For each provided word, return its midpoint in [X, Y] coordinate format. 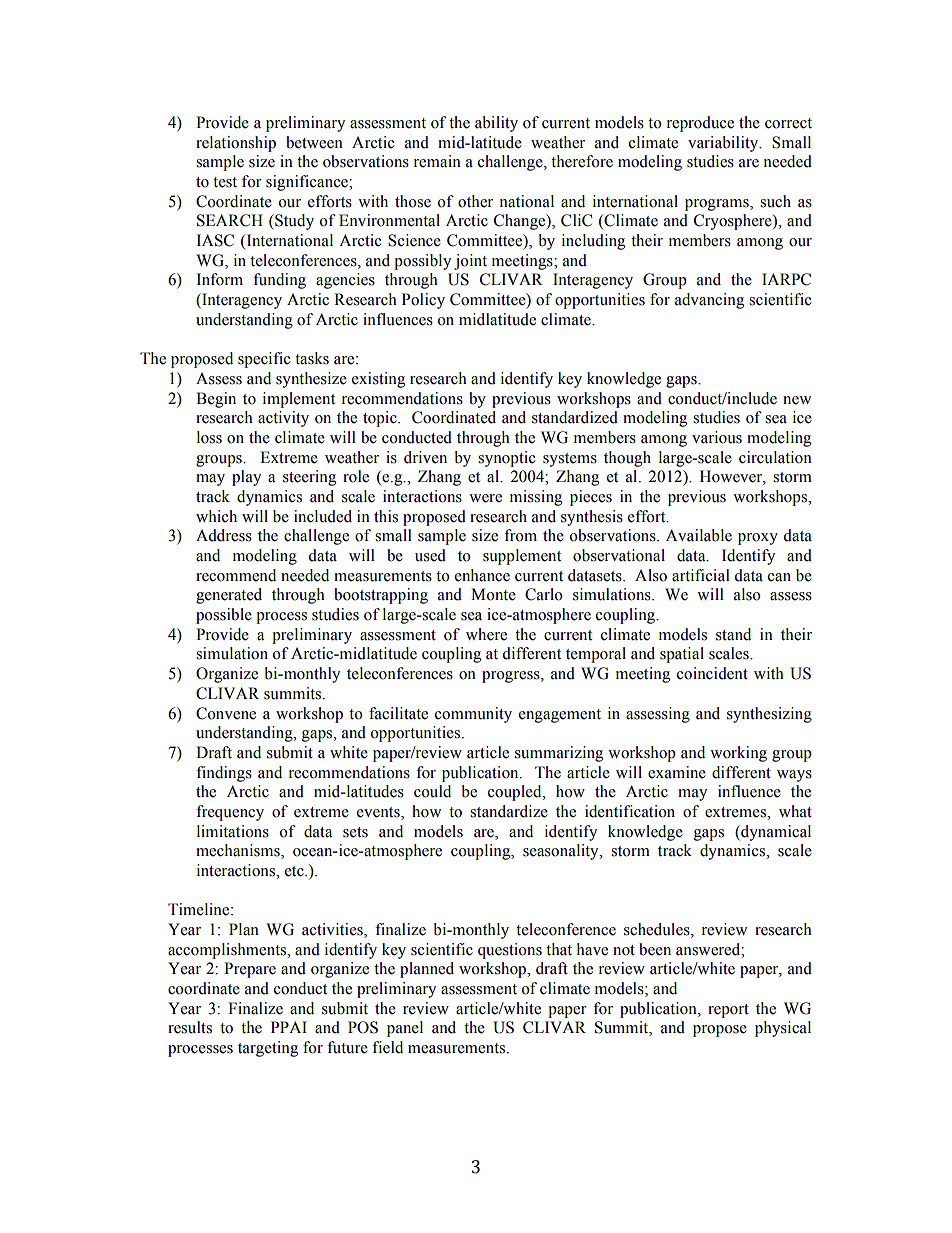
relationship [236, 144]
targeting [268, 1049]
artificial [701, 575]
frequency [230, 813]
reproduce [700, 124]
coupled [516, 793]
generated [229, 596]
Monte [493, 594]
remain [437, 161]
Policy [423, 301]
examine [677, 772]
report [728, 1011]
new [797, 400]
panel [405, 1029]
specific [264, 360]
